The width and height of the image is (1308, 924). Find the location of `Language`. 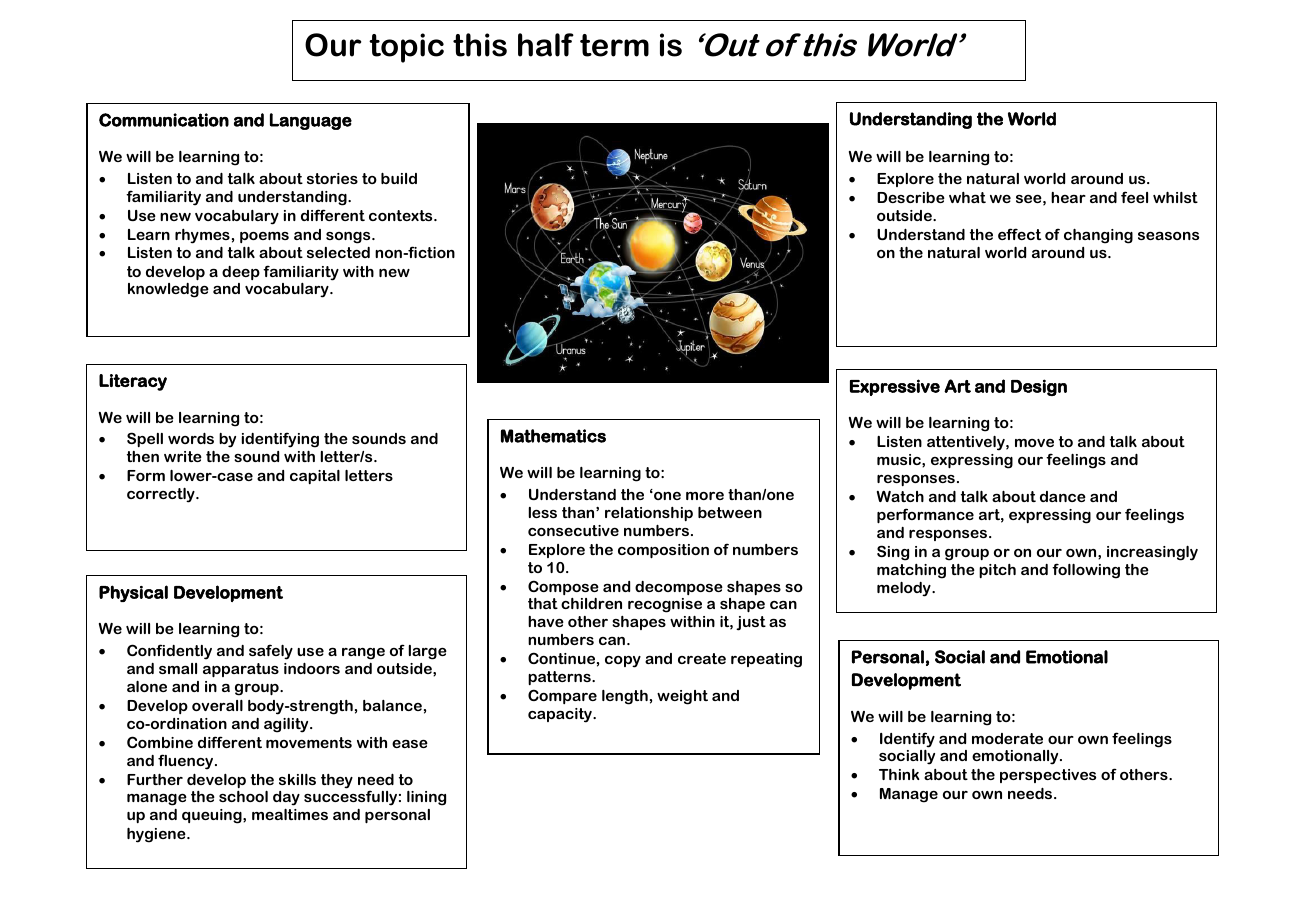

Language is located at coordinates (311, 121).
